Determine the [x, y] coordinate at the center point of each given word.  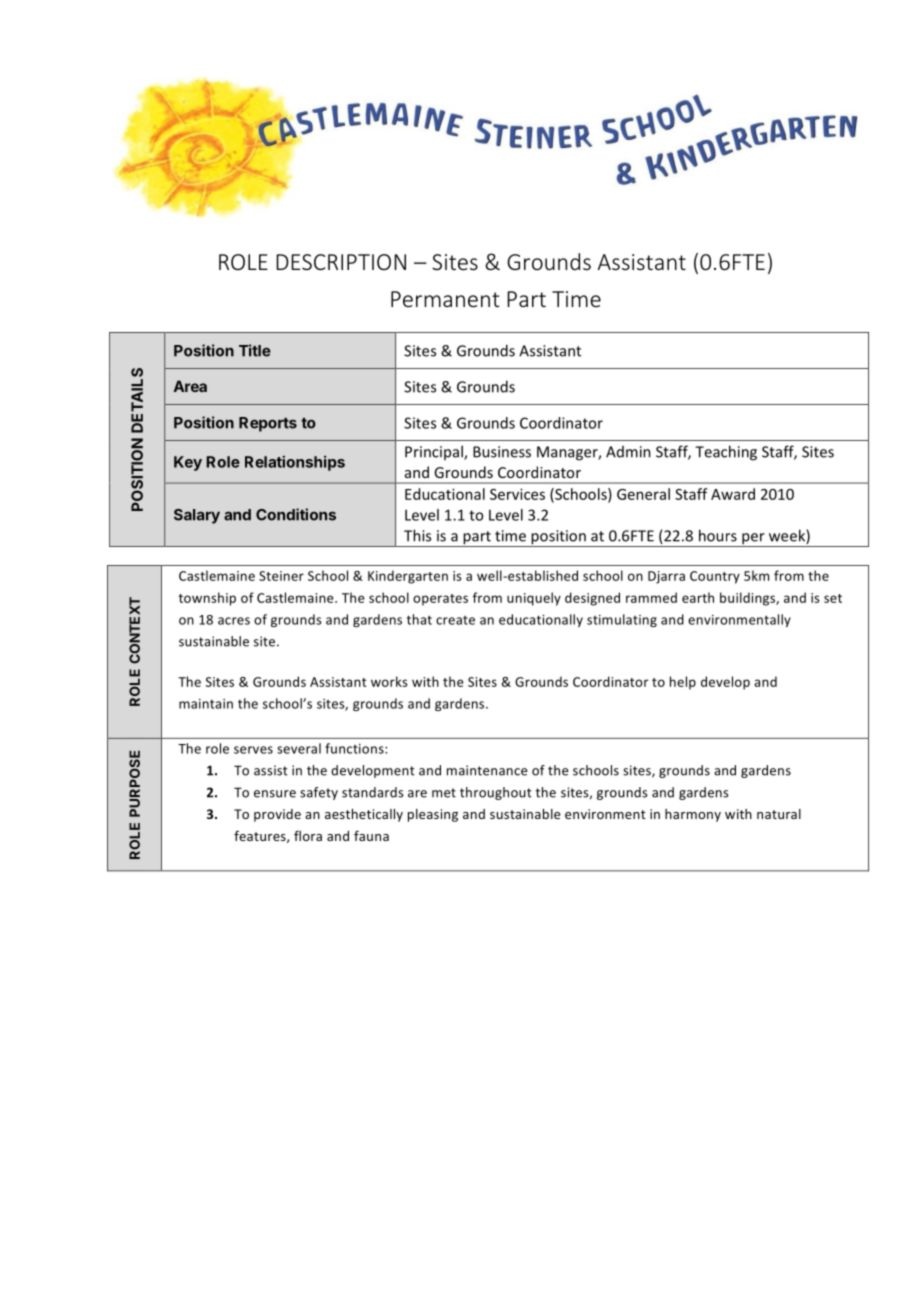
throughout [496, 793]
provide [277, 815]
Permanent [445, 299]
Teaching [726, 453]
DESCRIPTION [341, 262]
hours [718, 535]
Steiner [281, 576]
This [417, 535]
